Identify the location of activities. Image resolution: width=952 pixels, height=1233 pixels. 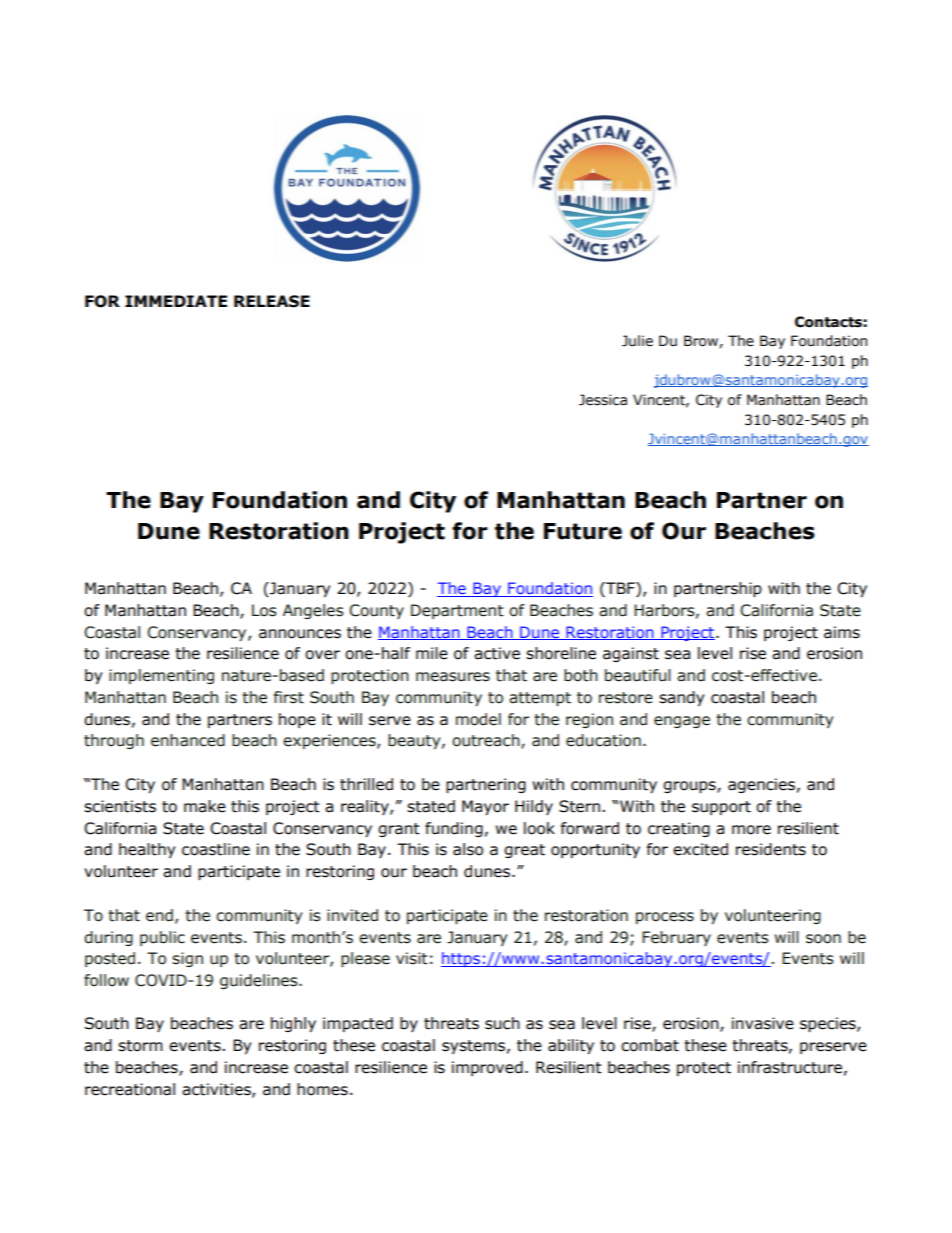
(217, 1090).
